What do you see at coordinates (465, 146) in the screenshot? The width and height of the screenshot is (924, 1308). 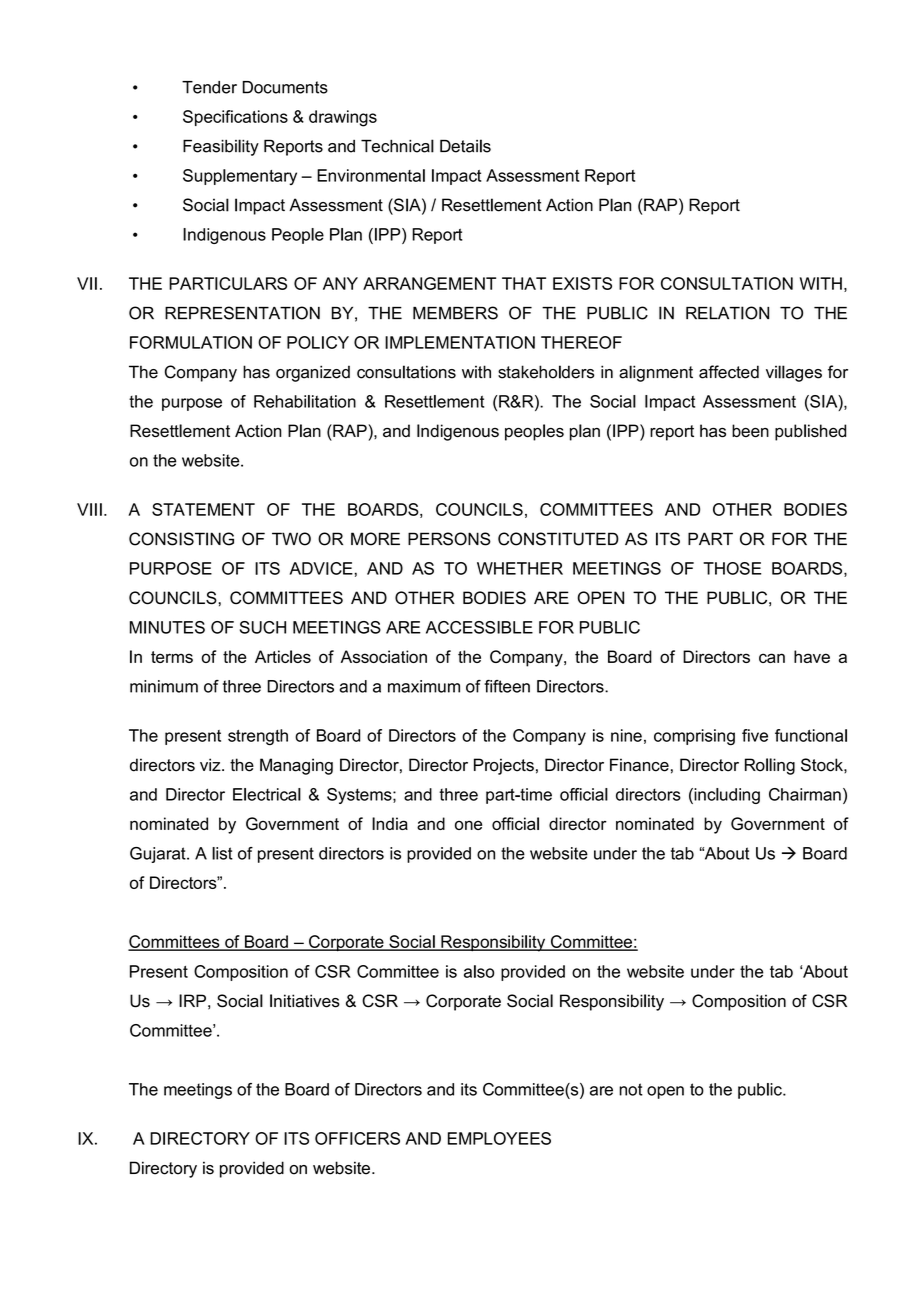 I see `Details` at bounding box center [465, 146].
